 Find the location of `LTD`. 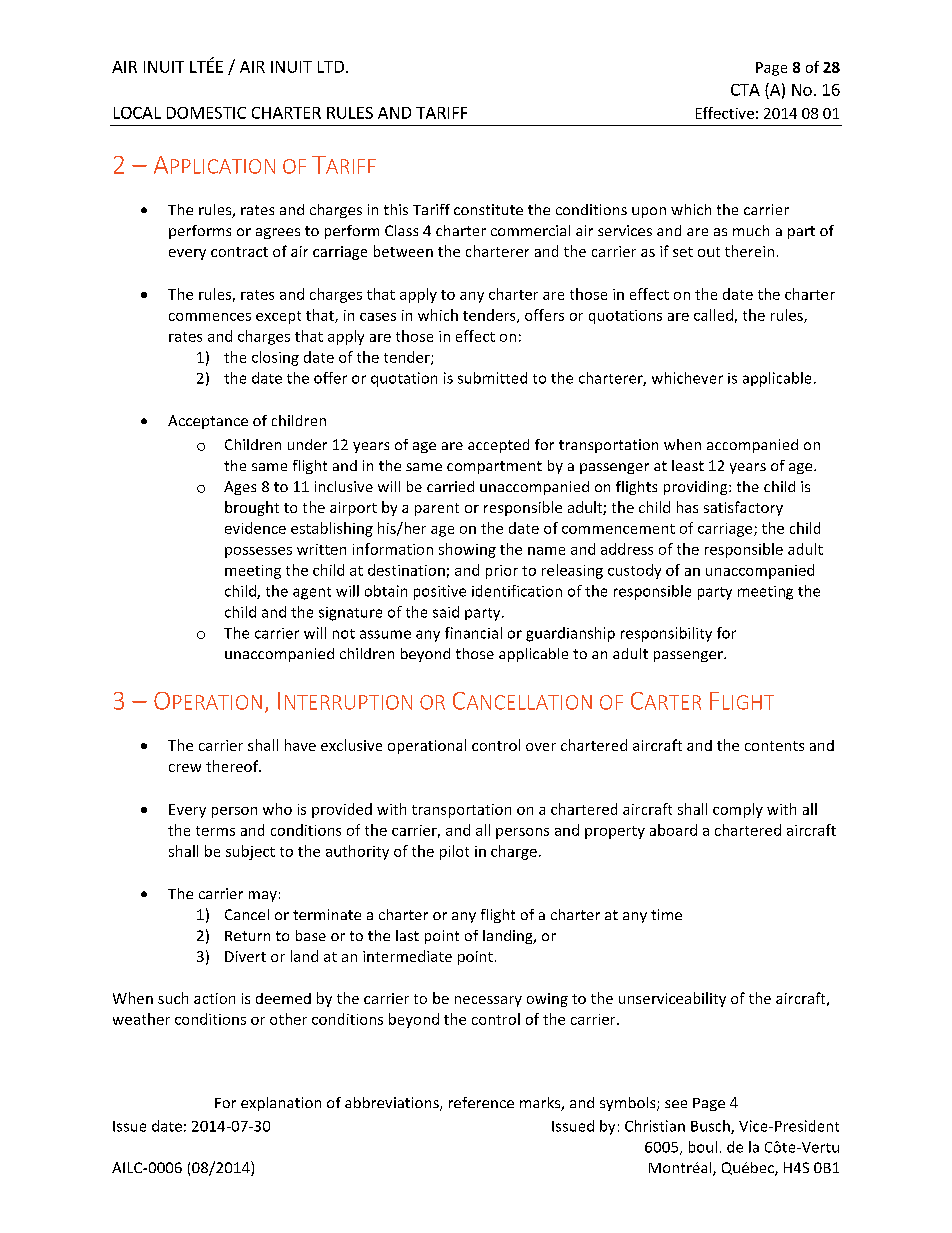

LTD is located at coordinates (331, 67).
